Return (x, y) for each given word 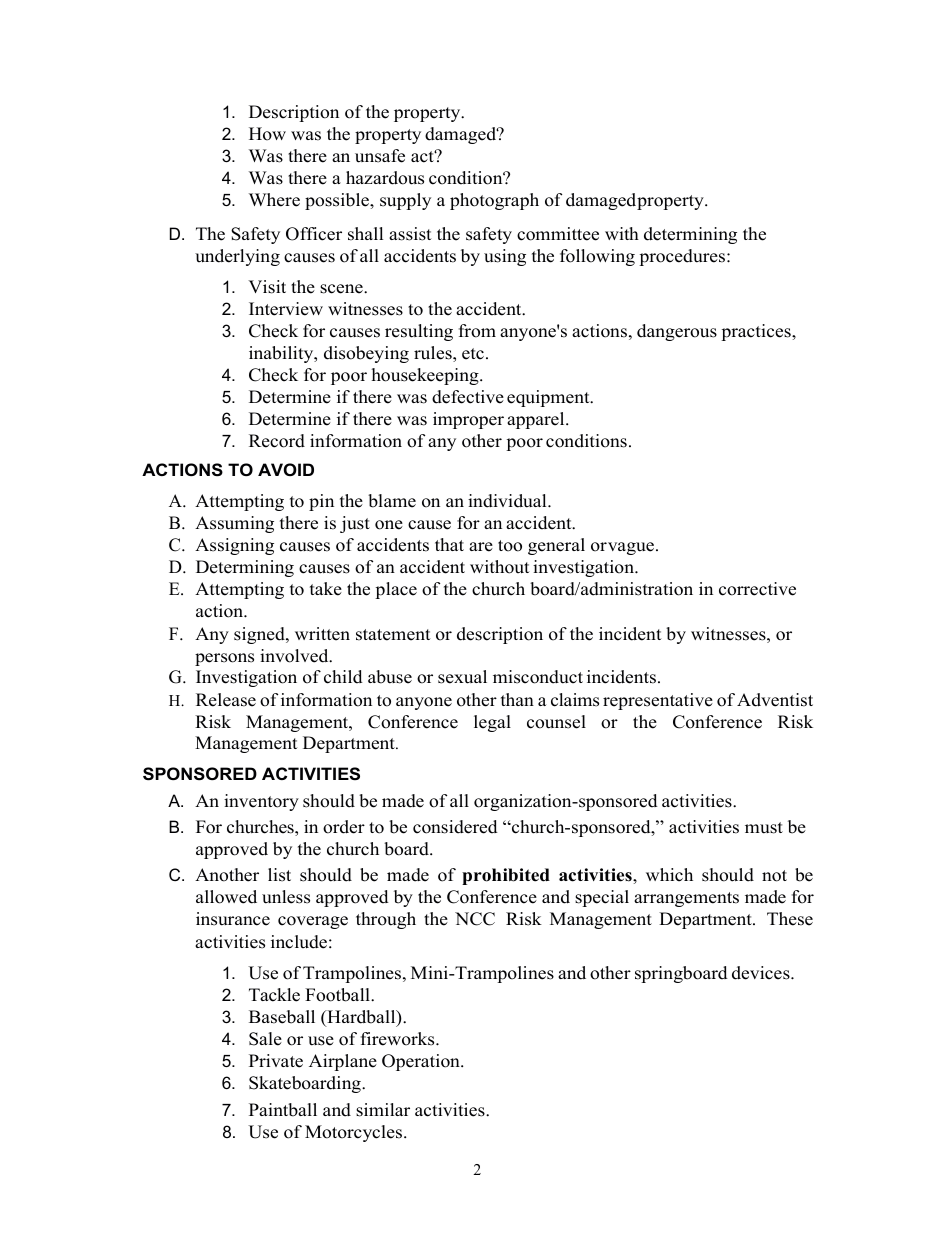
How (267, 134)
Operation (422, 1062)
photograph (494, 201)
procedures (683, 257)
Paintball (283, 1110)
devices (762, 973)
